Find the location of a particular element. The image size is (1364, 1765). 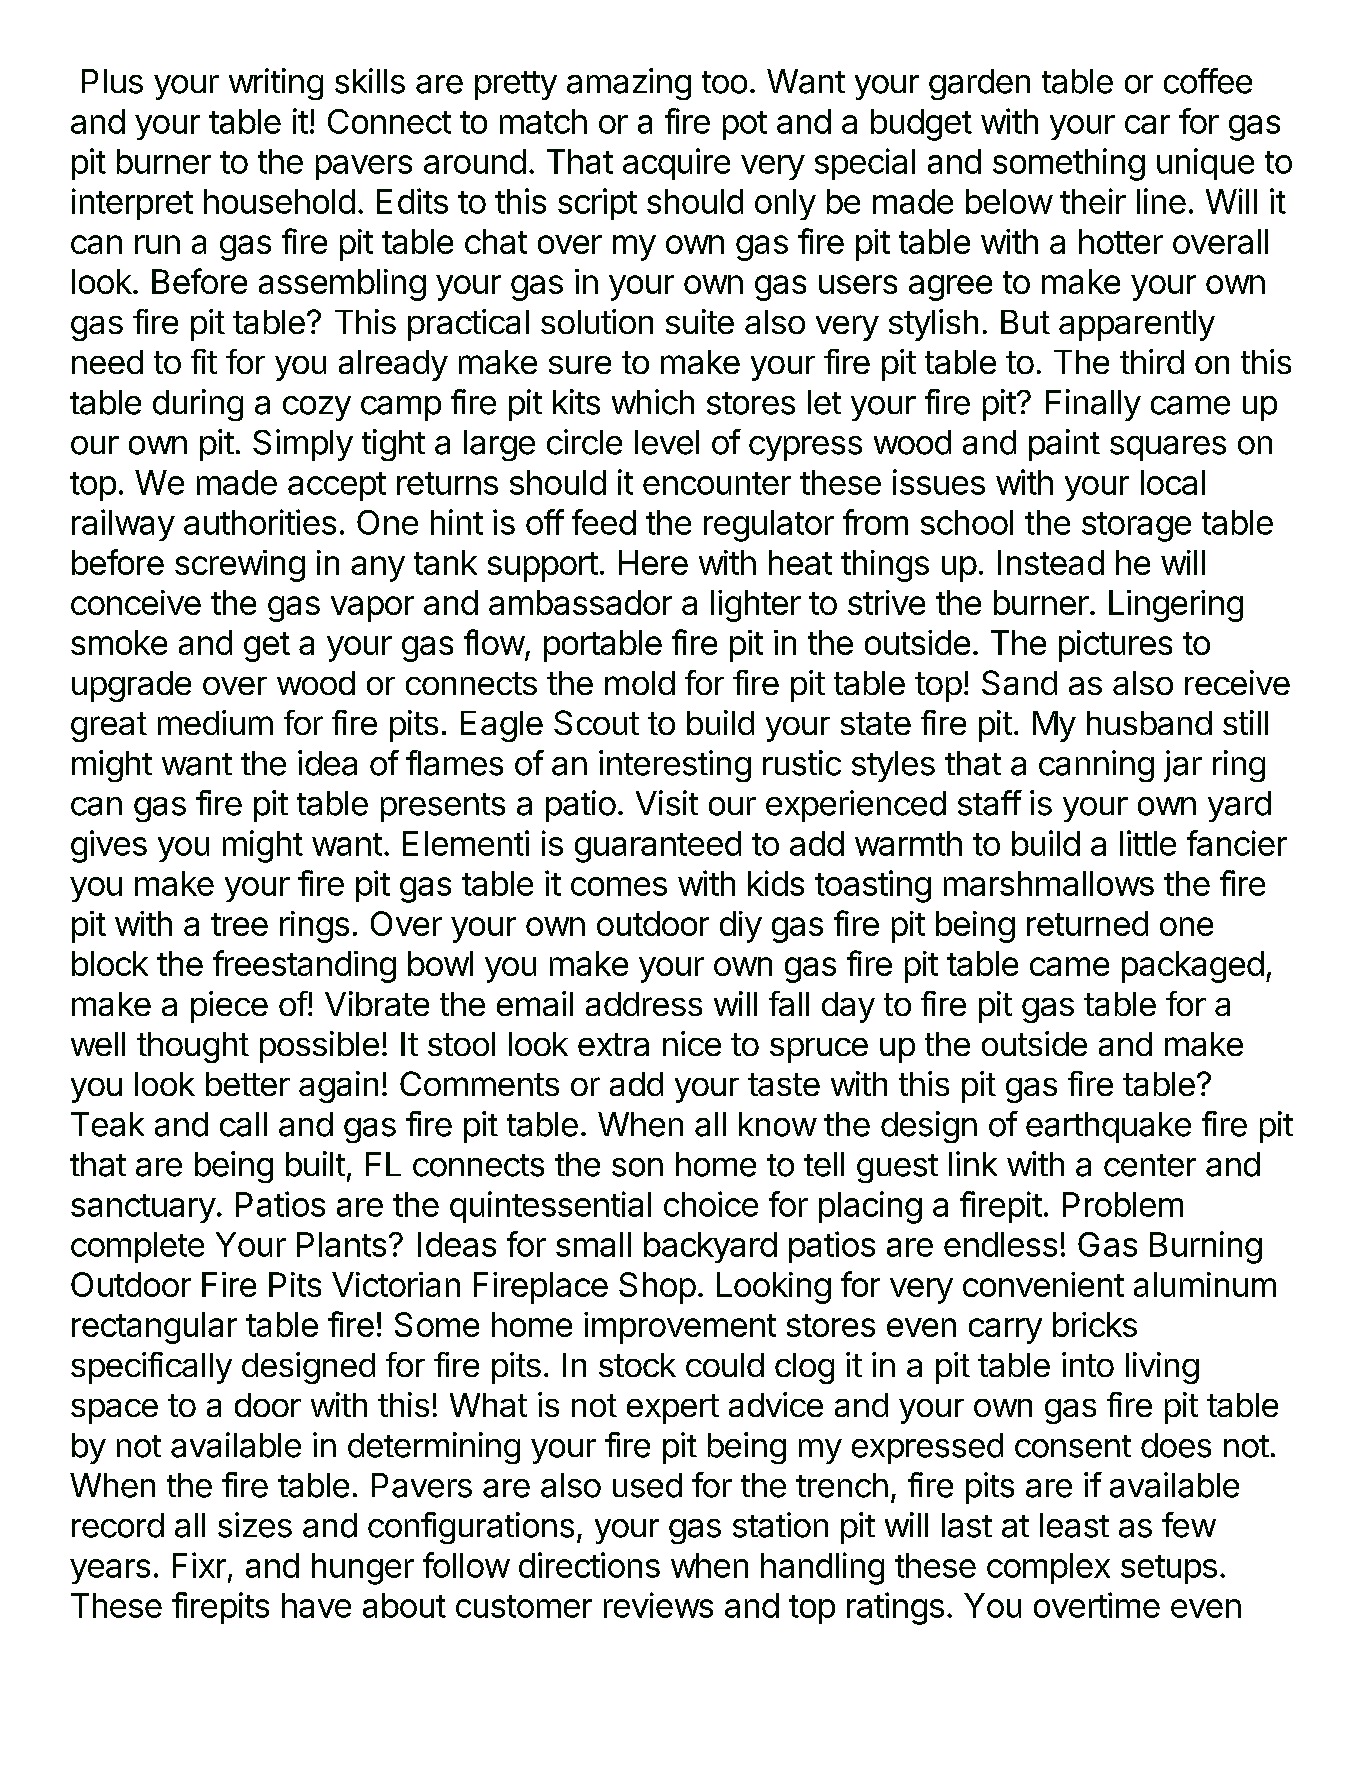

sanctuary is located at coordinates (143, 1208).
